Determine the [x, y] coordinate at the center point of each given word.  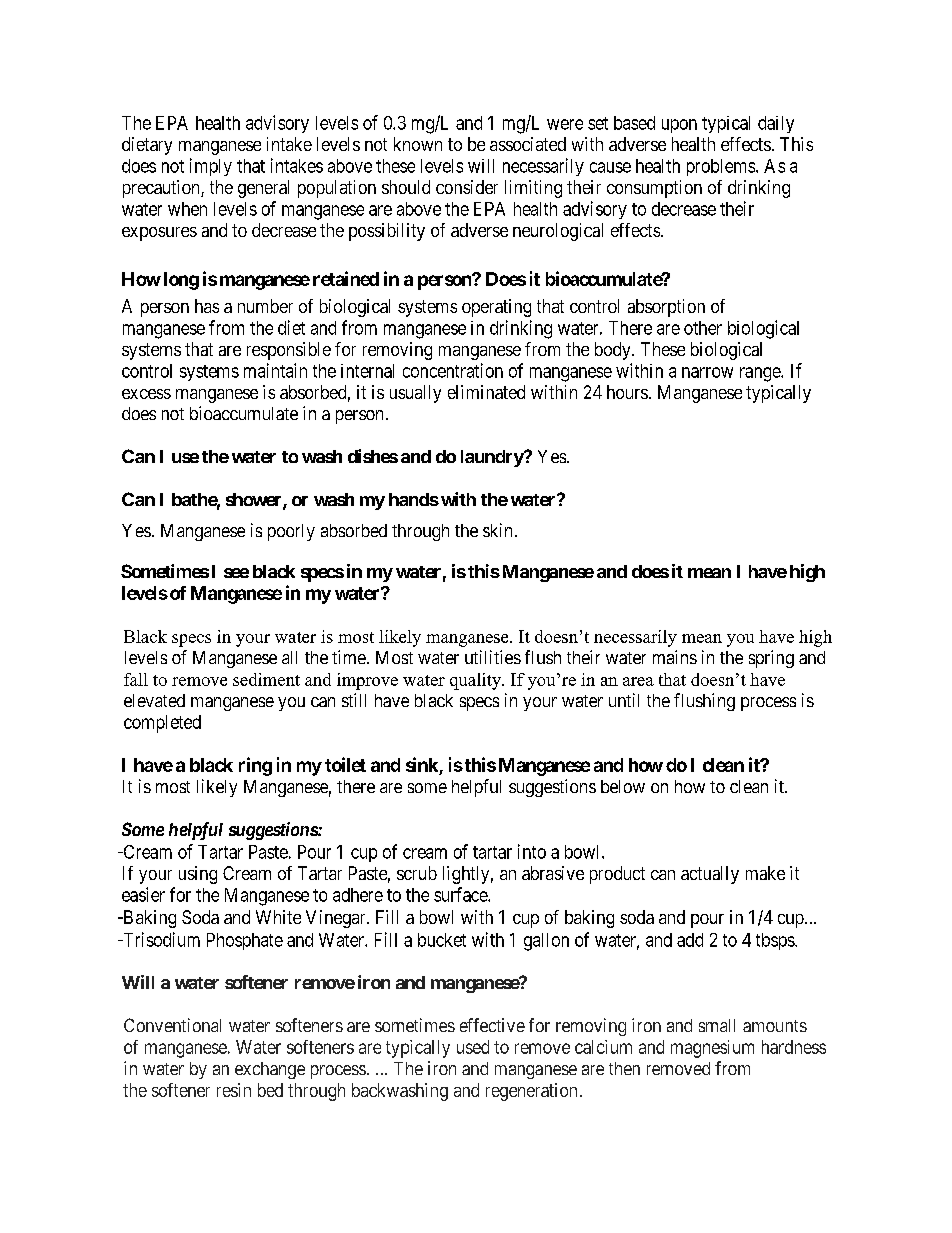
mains [675, 657]
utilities [493, 657]
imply [211, 167]
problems [721, 167]
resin [234, 1090]
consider [467, 187]
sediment [266, 679]
